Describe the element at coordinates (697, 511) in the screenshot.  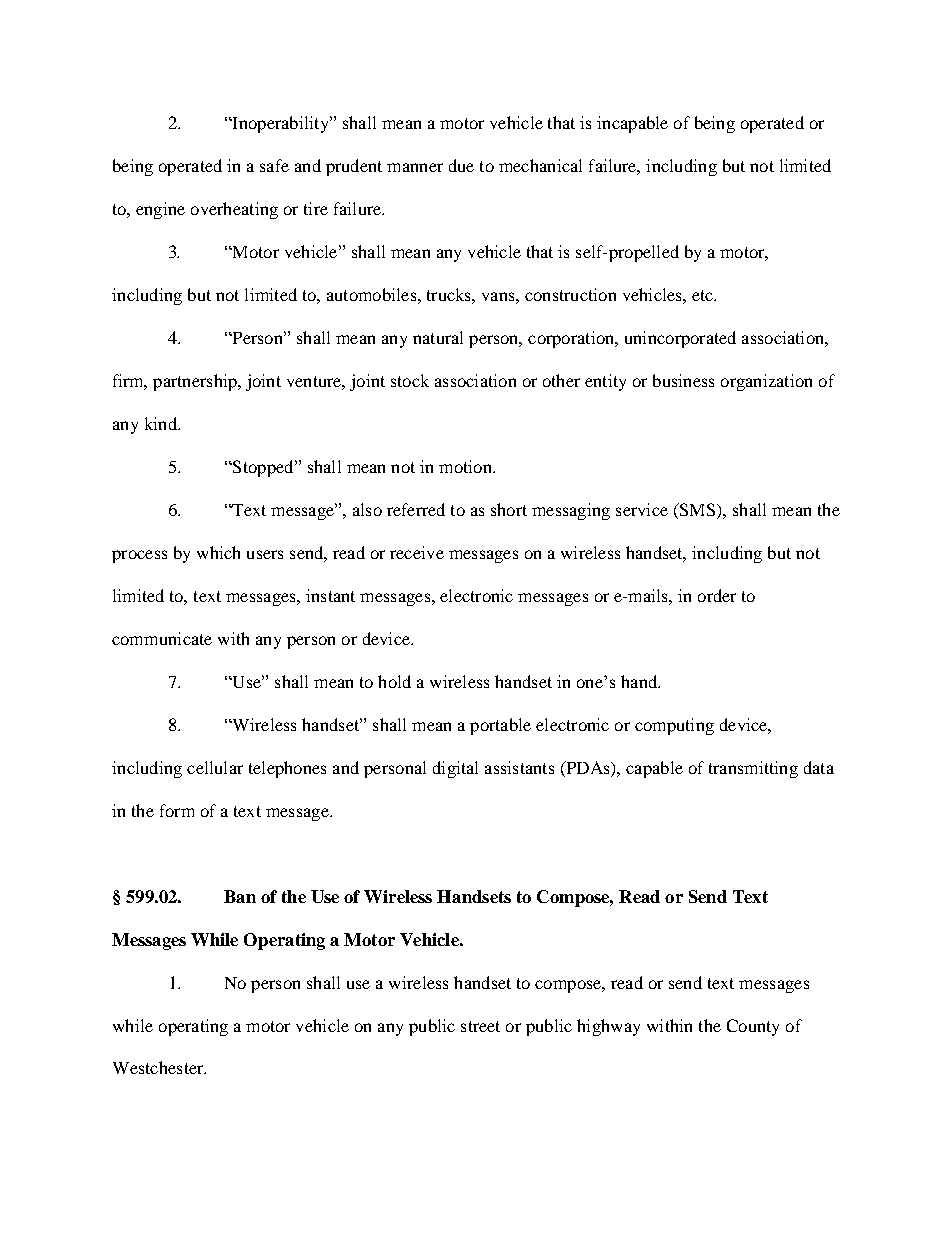
I see `SMS` at that location.
